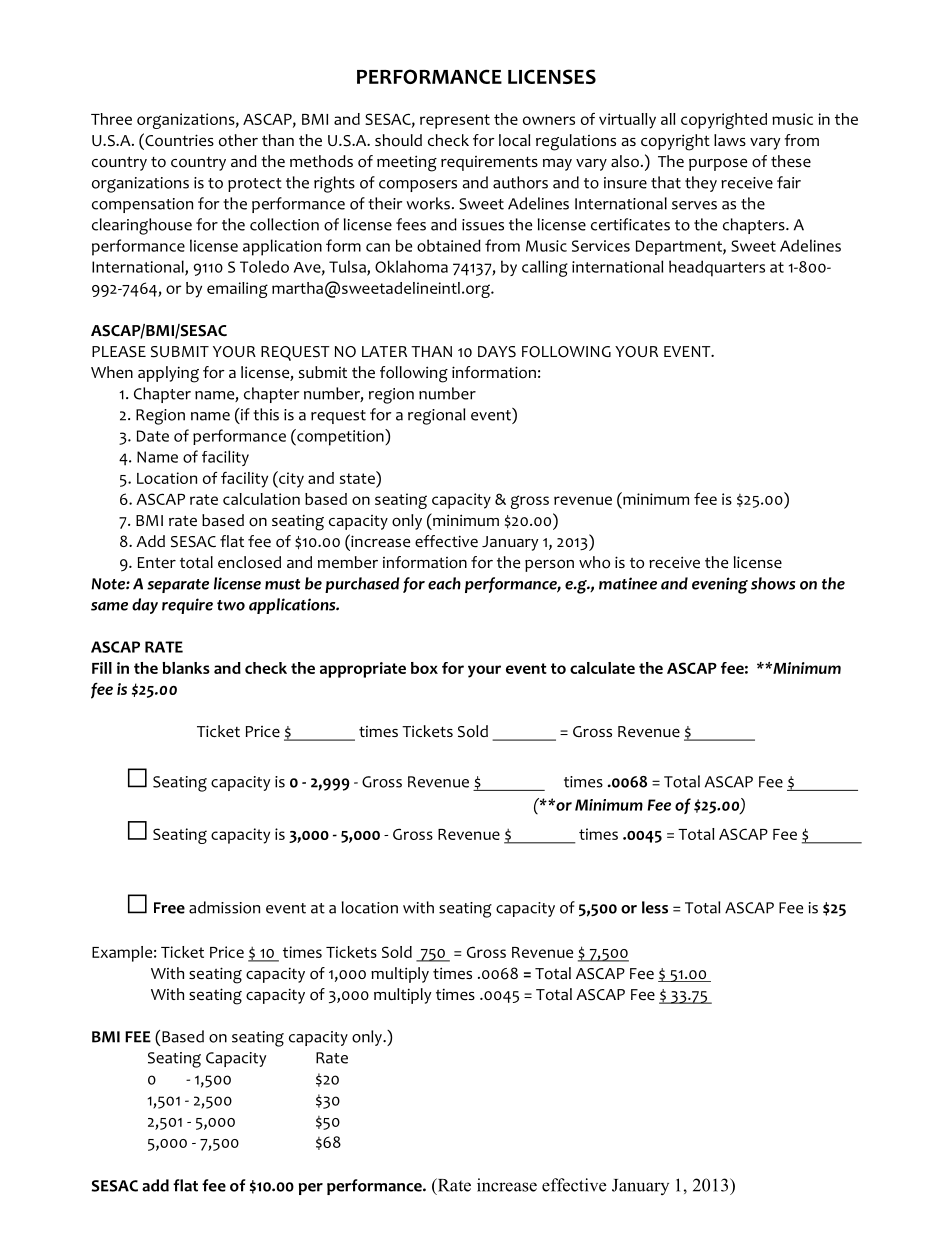 Image resolution: width=952 pixels, height=1233 pixels. Describe the element at coordinates (237, 290) in the image. I see `emailing` at that location.
